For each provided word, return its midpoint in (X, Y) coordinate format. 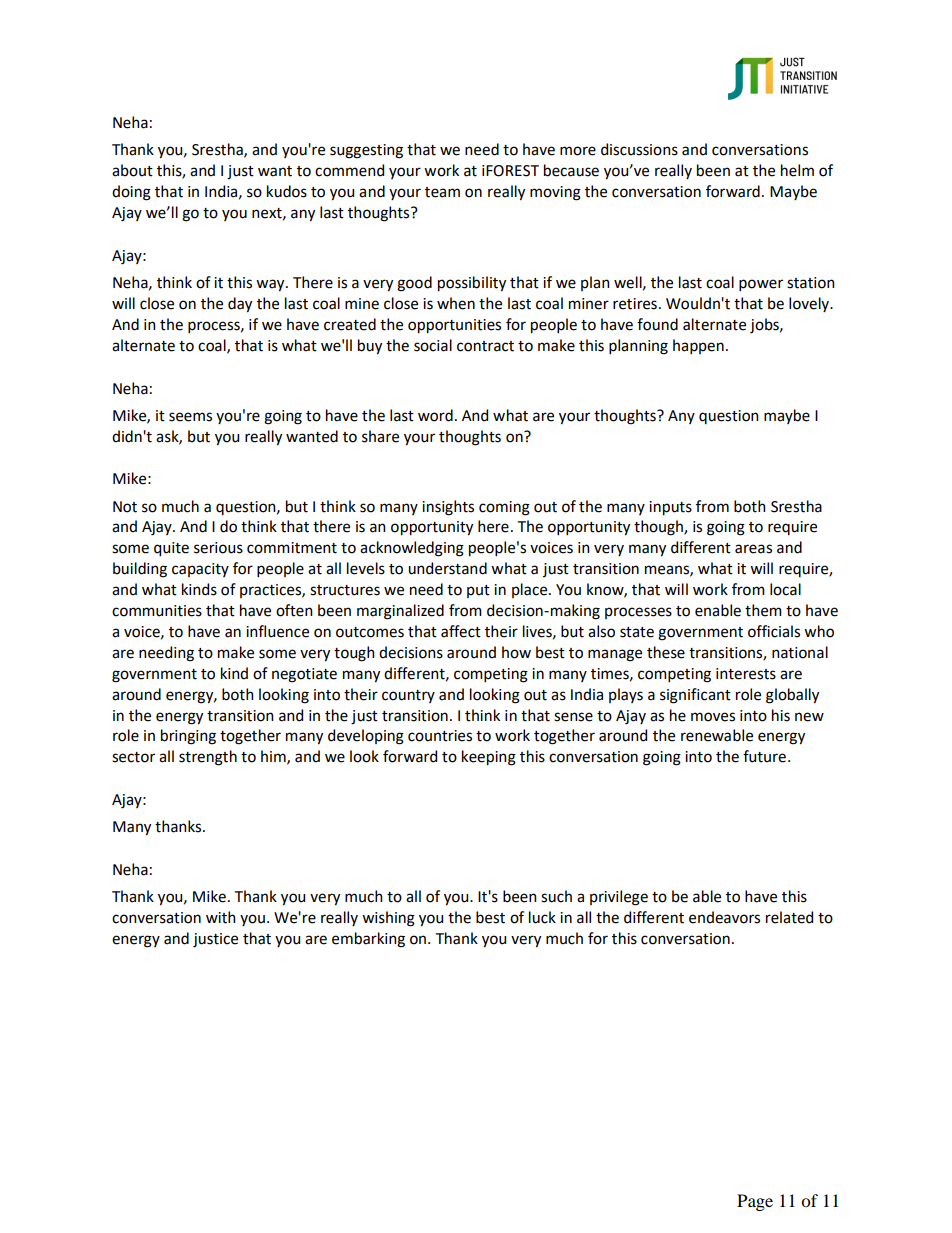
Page (755, 1202)
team (442, 192)
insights (448, 508)
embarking (368, 940)
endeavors (724, 917)
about (132, 170)
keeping (489, 758)
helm (797, 170)
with (221, 917)
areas (753, 549)
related (789, 917)
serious (218, 548)
